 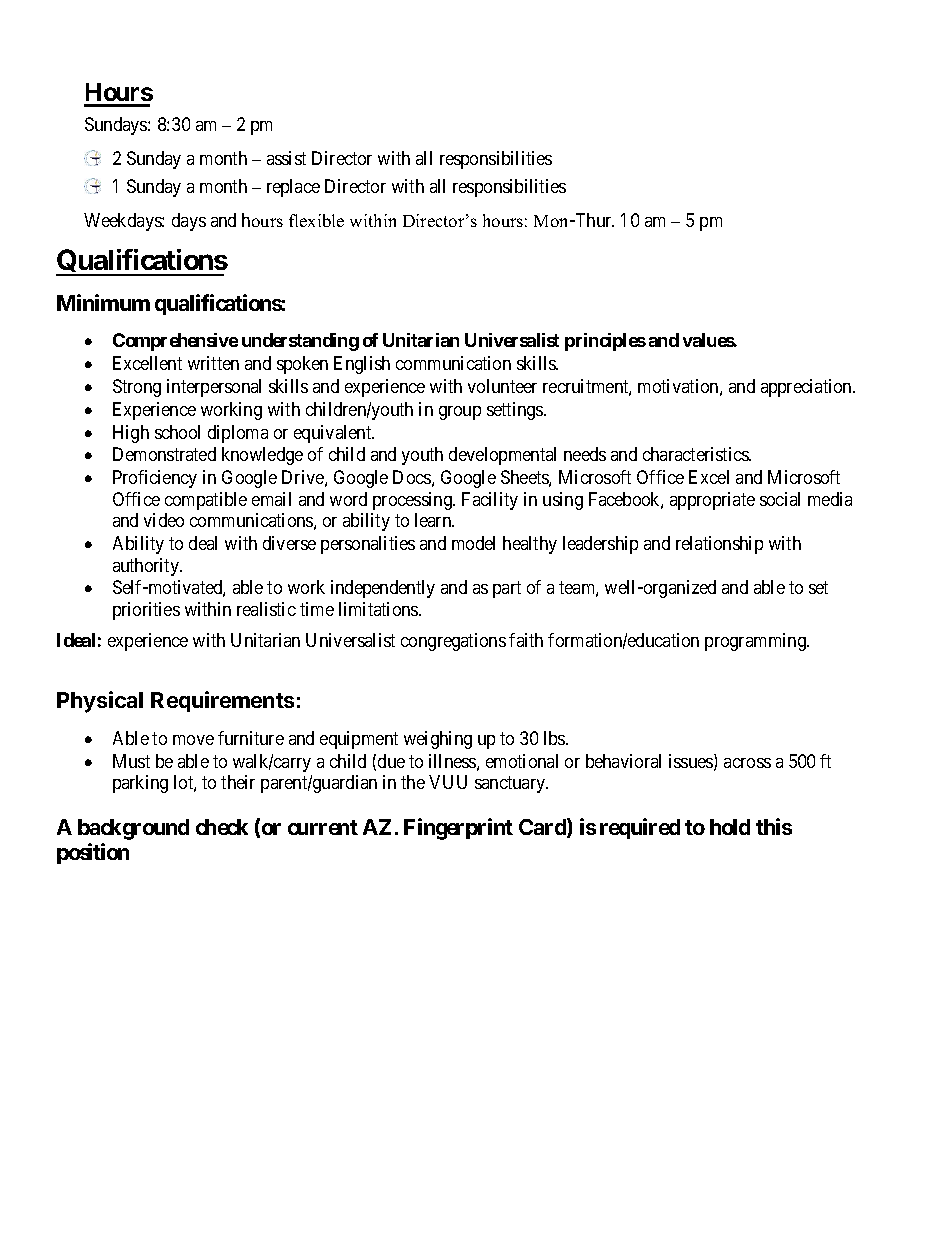 I want to click on flexible, so click(x=316, y=220).
